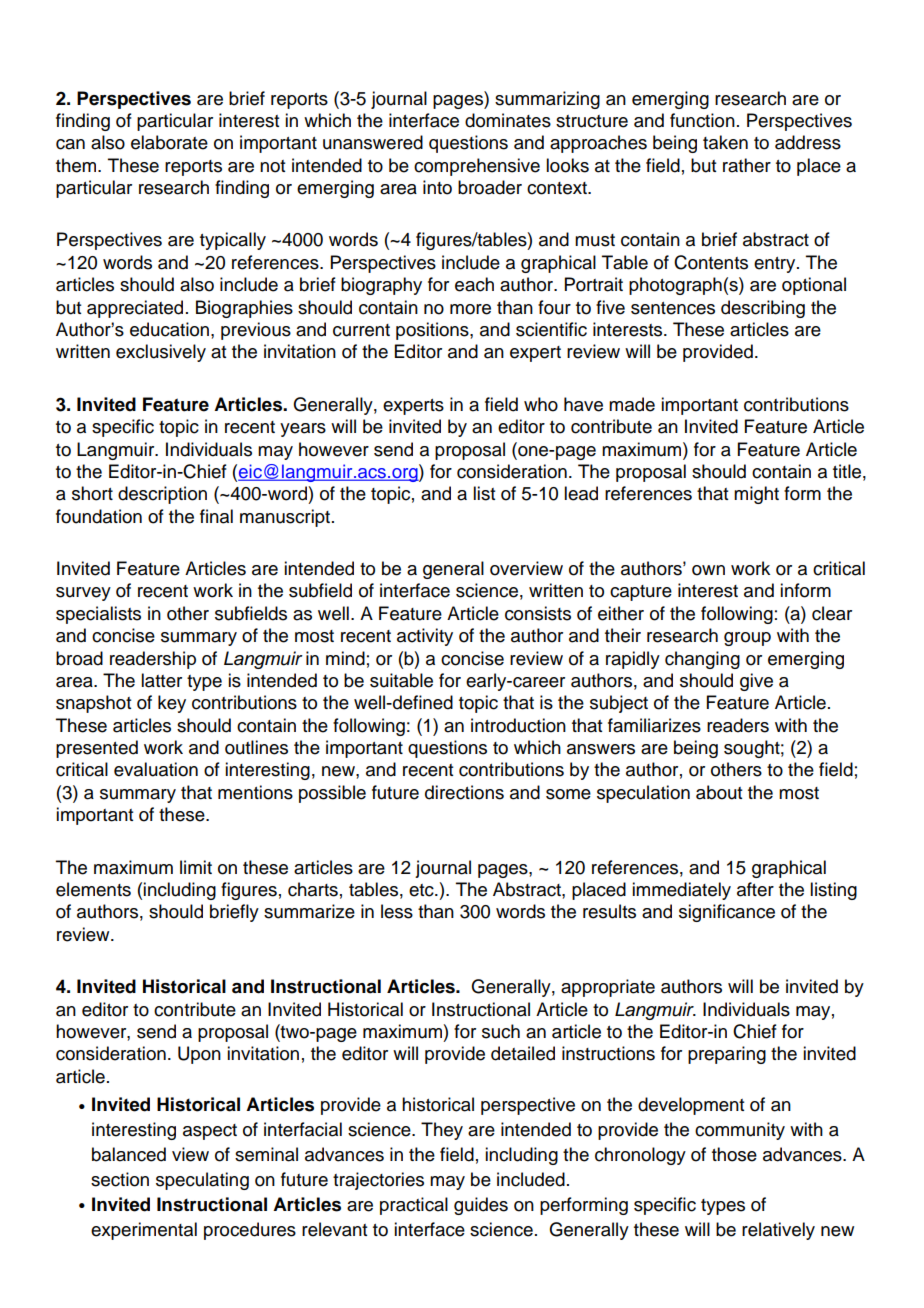 The width and height of the screenshot is (924, 1308). I want to click on comprehensive, so click(477, 167).
